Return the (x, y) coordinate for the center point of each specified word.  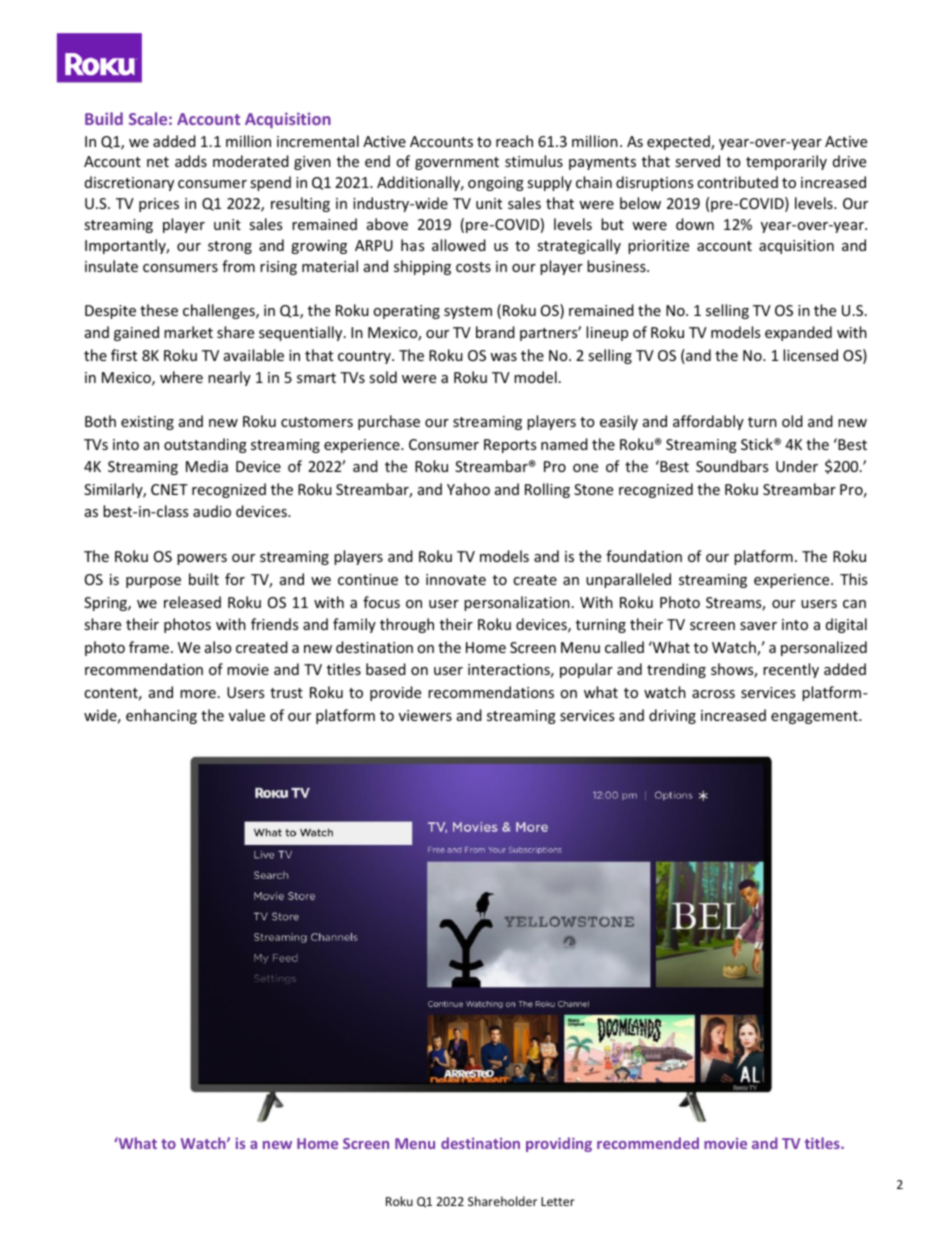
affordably (708, 422)
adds (191, 161)
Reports (510, 446)
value (247, 715)
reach (514, 141)
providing (559, 1144)
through (407, 625)
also (218, 647)
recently (791, 670)
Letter (558, 1201)
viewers (425, 715)
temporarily (786, 162)
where (181, 377)
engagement (815, 717)
